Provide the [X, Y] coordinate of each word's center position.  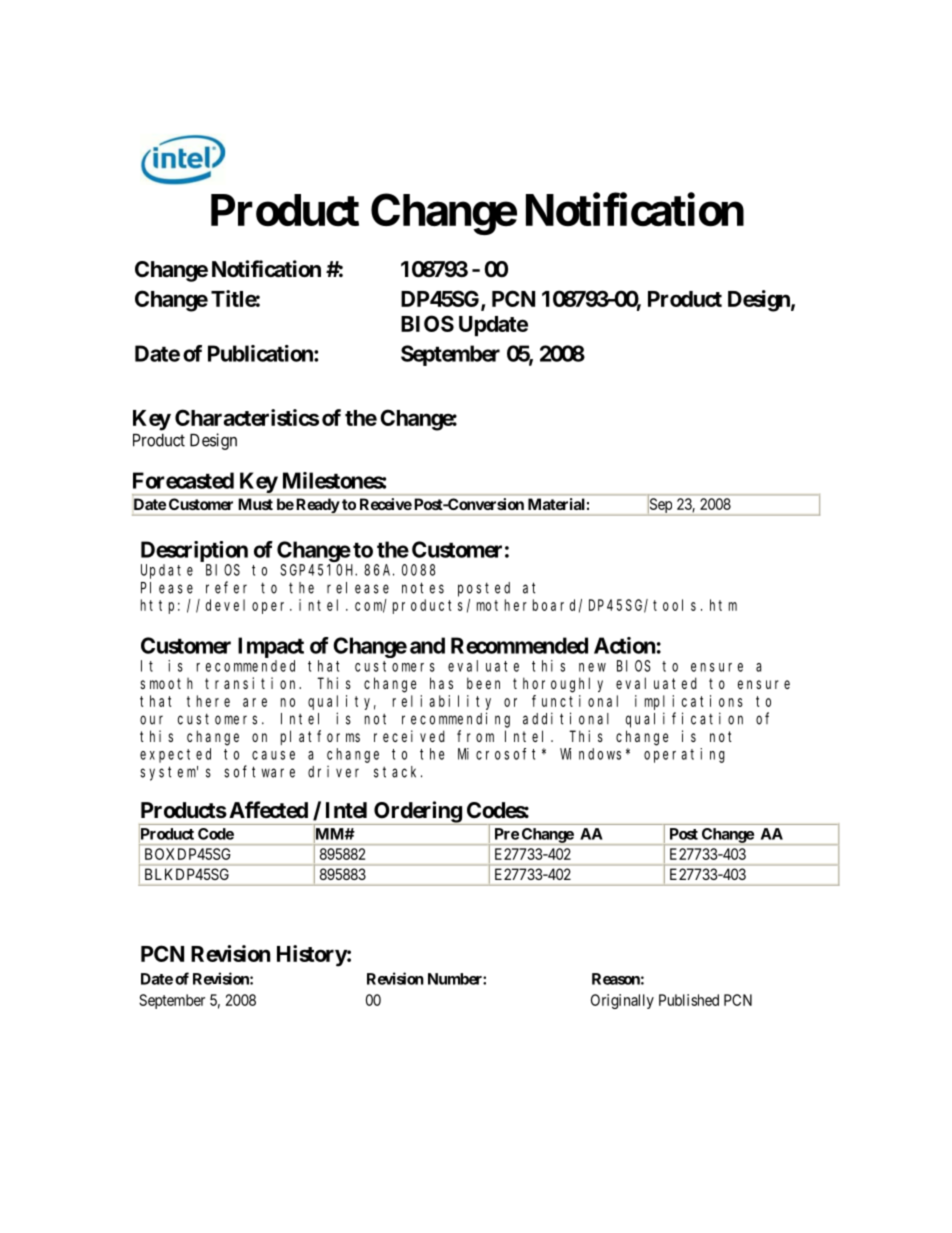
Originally [622, 1001]
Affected [268, 810]
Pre [507, 834]
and [427, 645]
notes [423, 588]
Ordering [417, 813]
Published [689, 1000]
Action [624, 645]
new [592, 667]
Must [256, 504]
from [475, 736]
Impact [271, 647]
